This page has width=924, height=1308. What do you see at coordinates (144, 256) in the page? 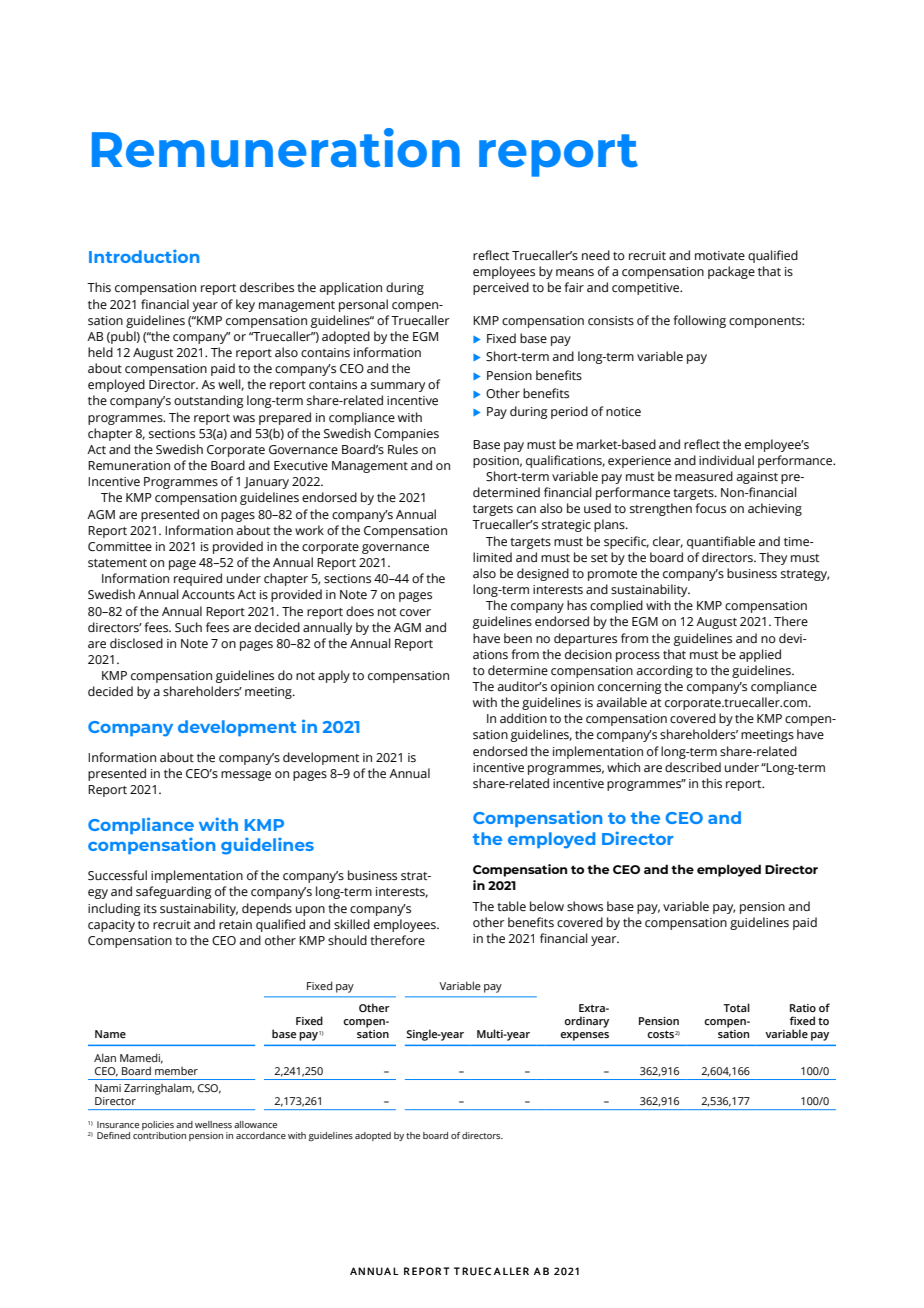
I see `Introduction` at bounding box center [144, 256].
